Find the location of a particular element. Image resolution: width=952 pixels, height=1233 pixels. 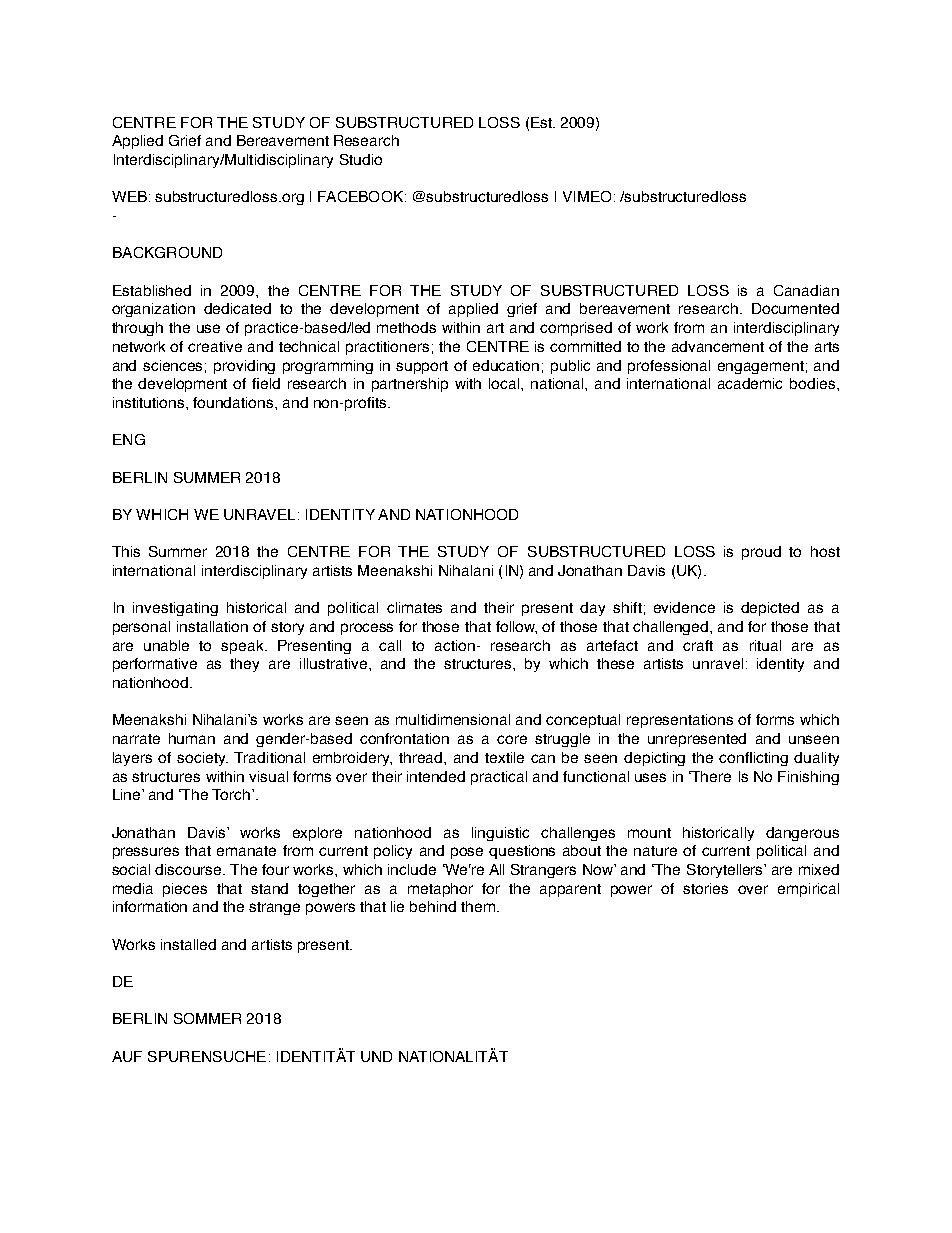

Canadian is located at coordinates (806, 290).
